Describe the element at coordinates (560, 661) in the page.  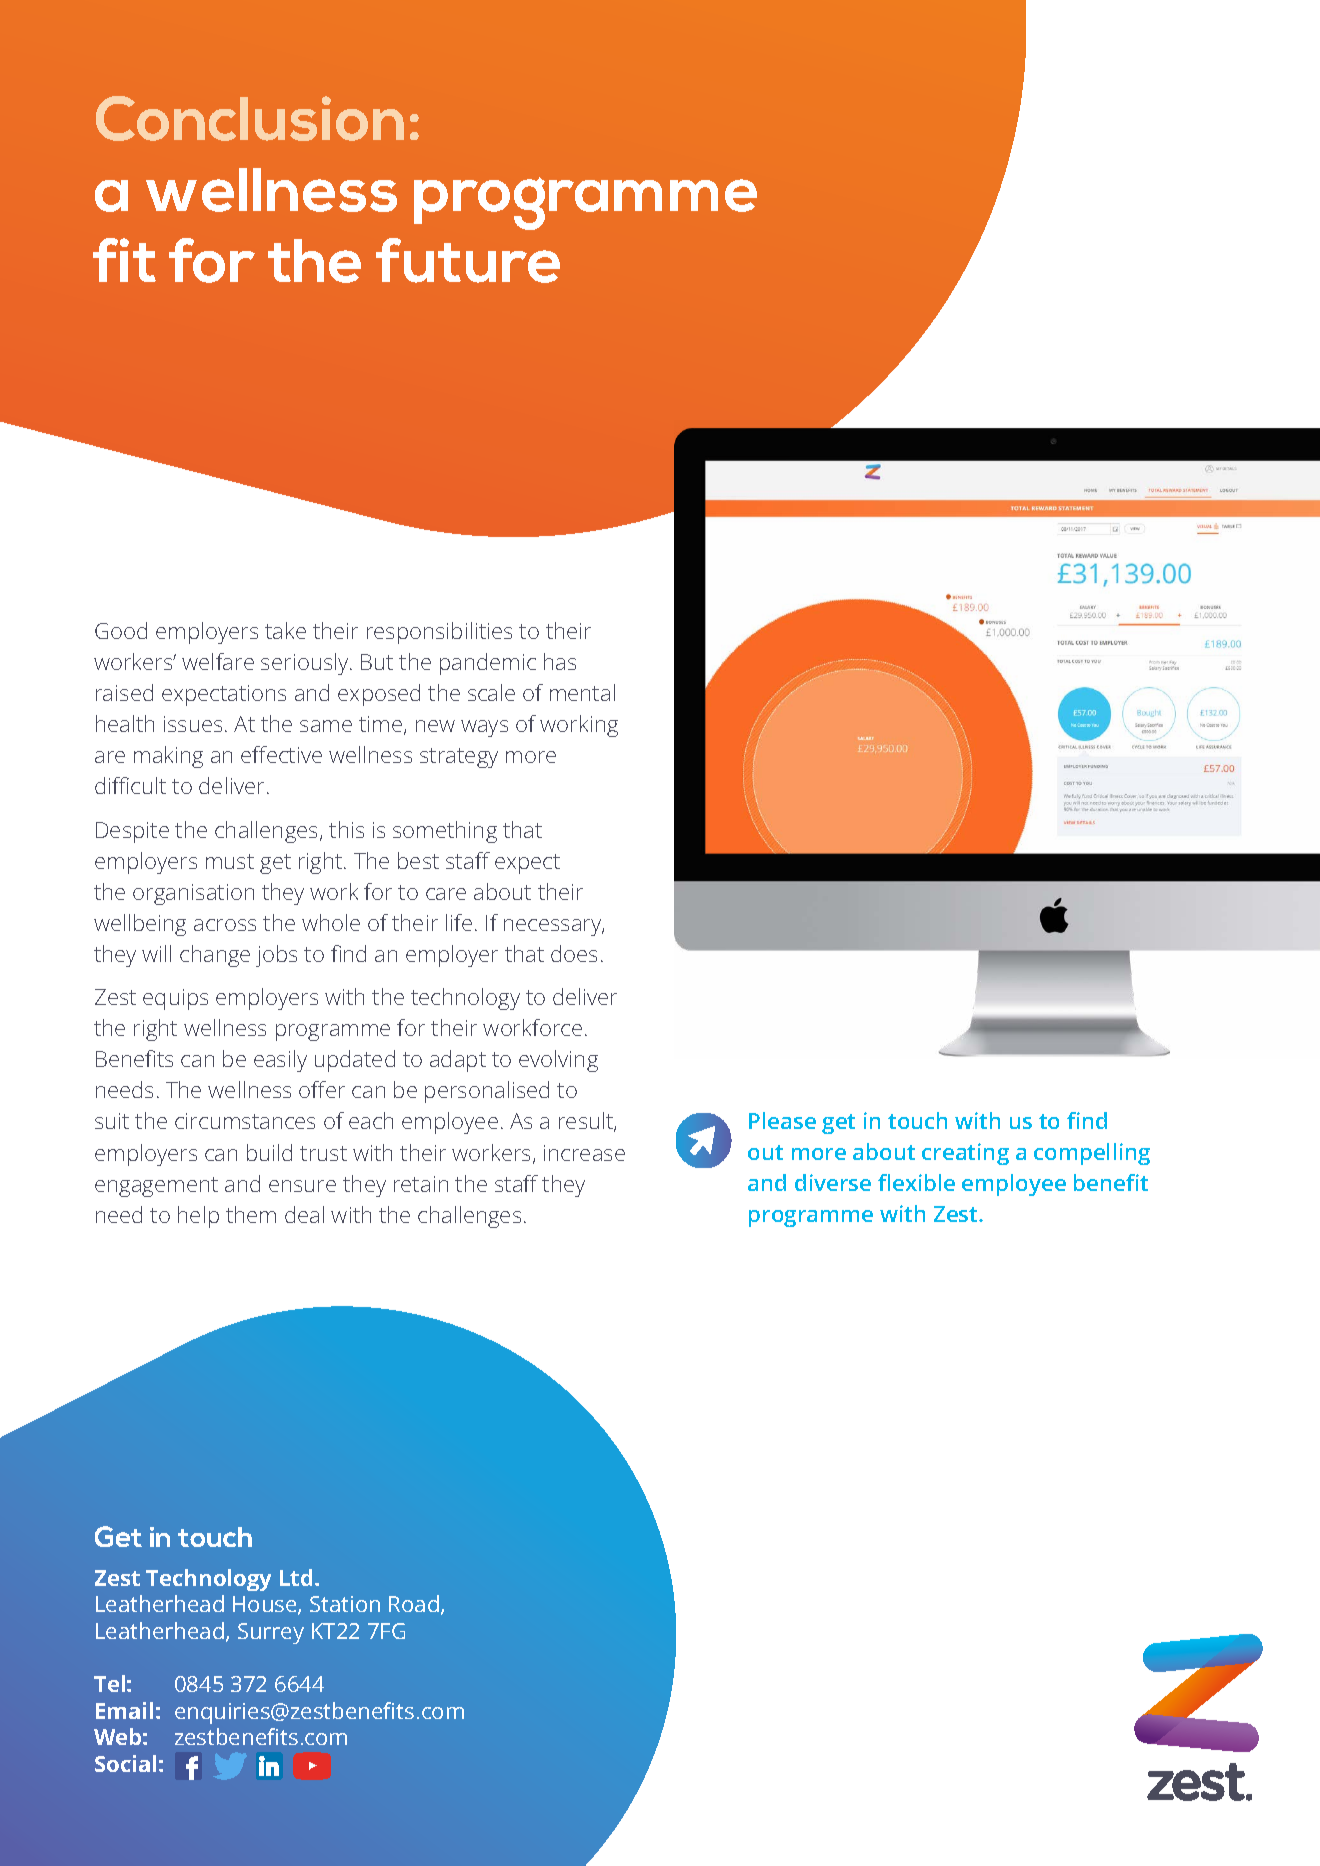
I see `has` at that location.
